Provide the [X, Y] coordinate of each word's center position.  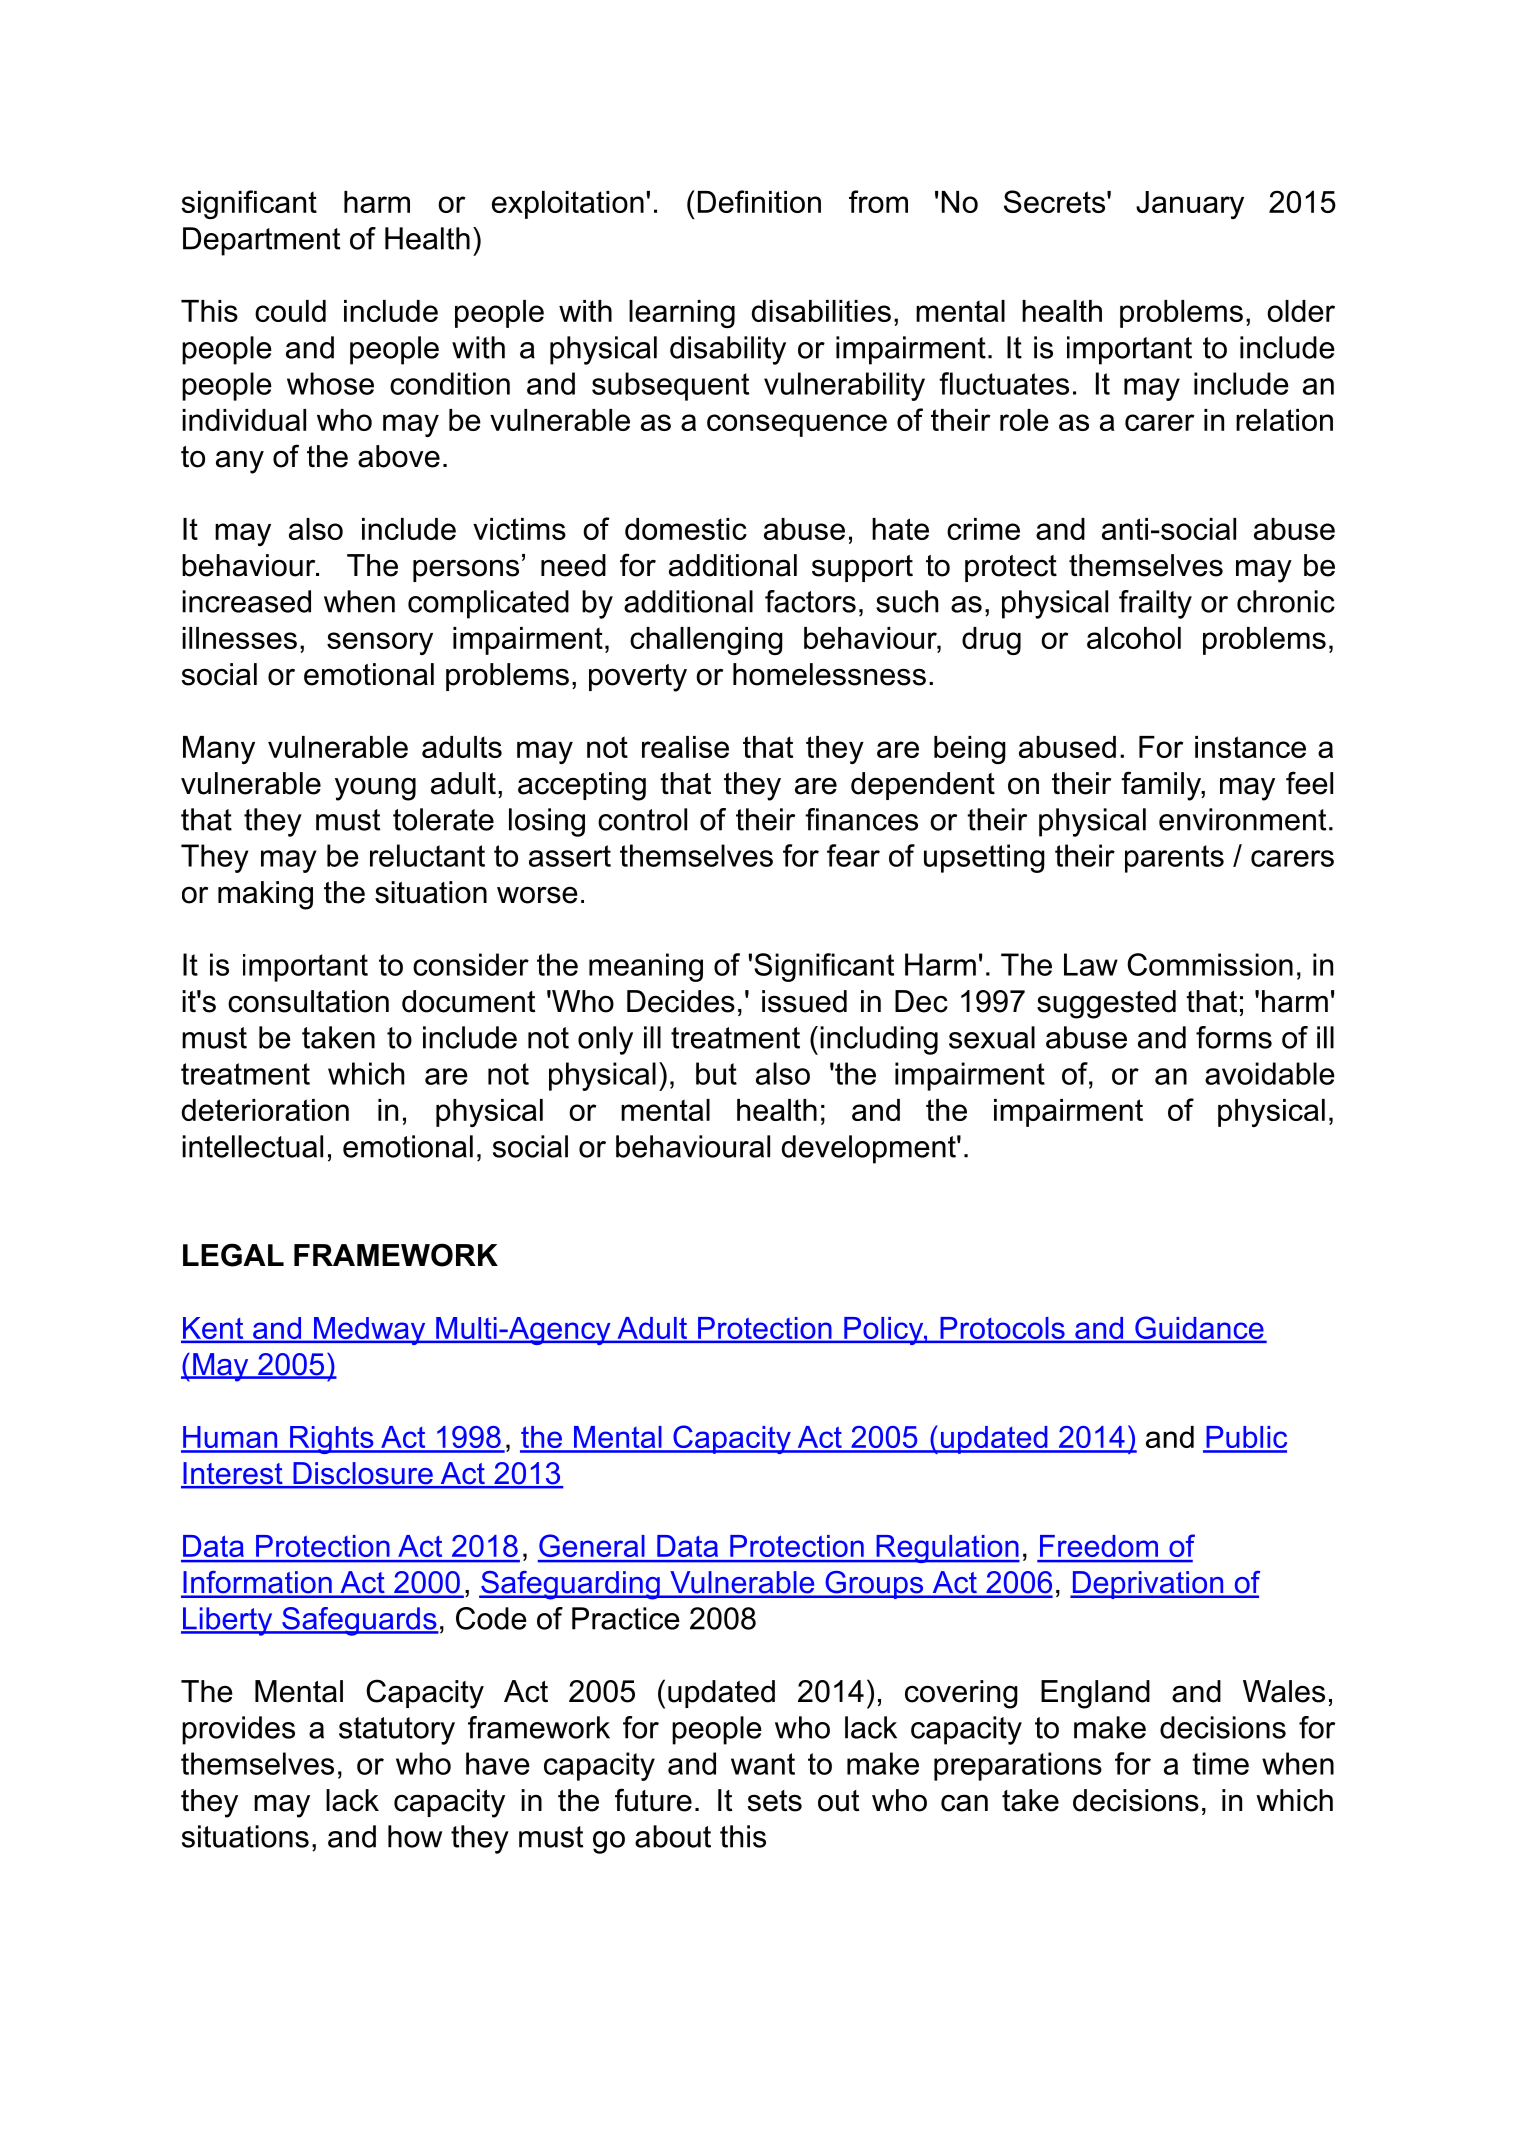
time [1220, 1763]
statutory [397, 1731]
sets [775, 1801]
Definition [759, 201]
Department [261, 241]
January [1190, 205]
